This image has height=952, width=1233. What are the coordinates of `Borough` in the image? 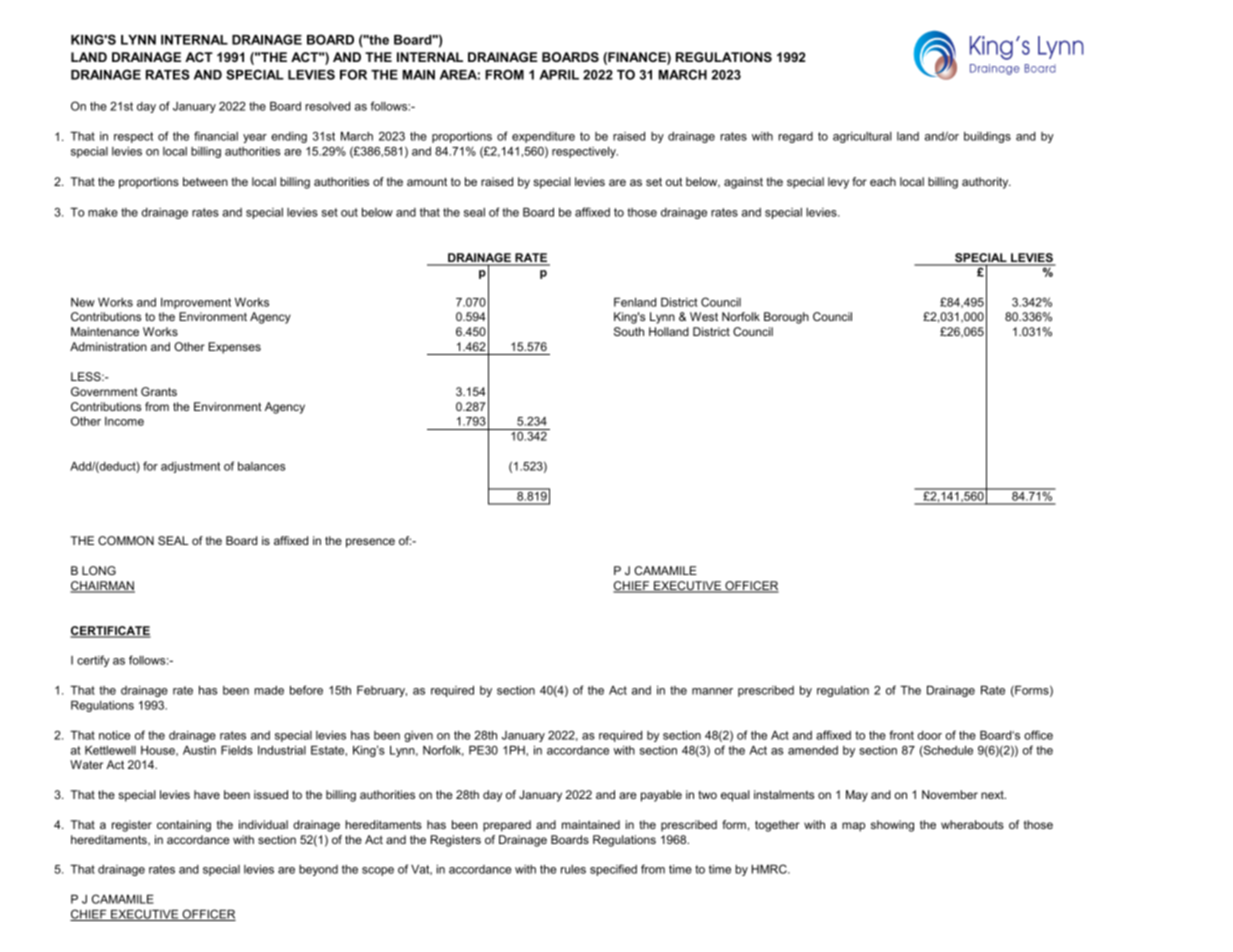 It's located at (786, 318).
